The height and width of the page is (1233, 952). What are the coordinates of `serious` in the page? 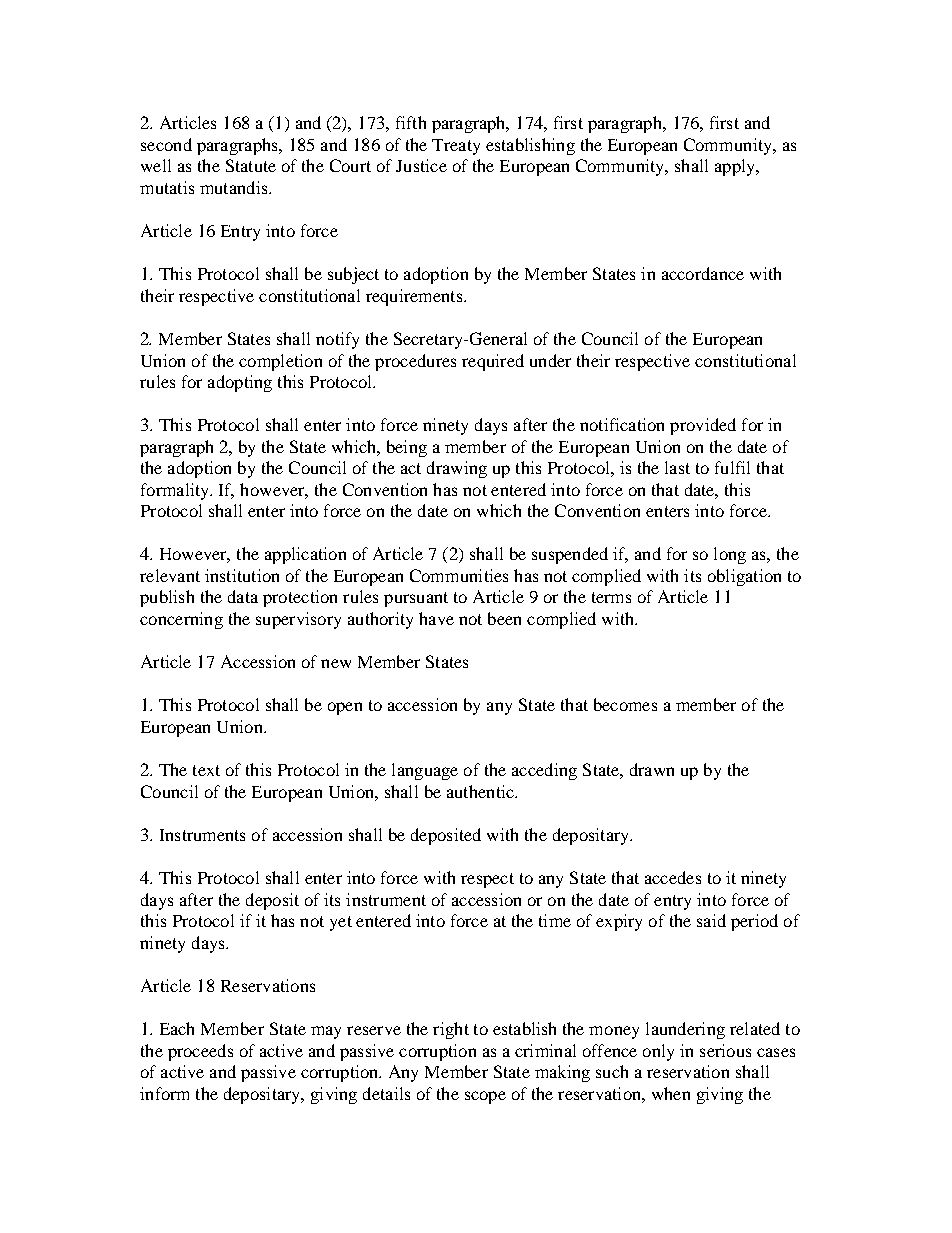 It's located at (725, 1050).
